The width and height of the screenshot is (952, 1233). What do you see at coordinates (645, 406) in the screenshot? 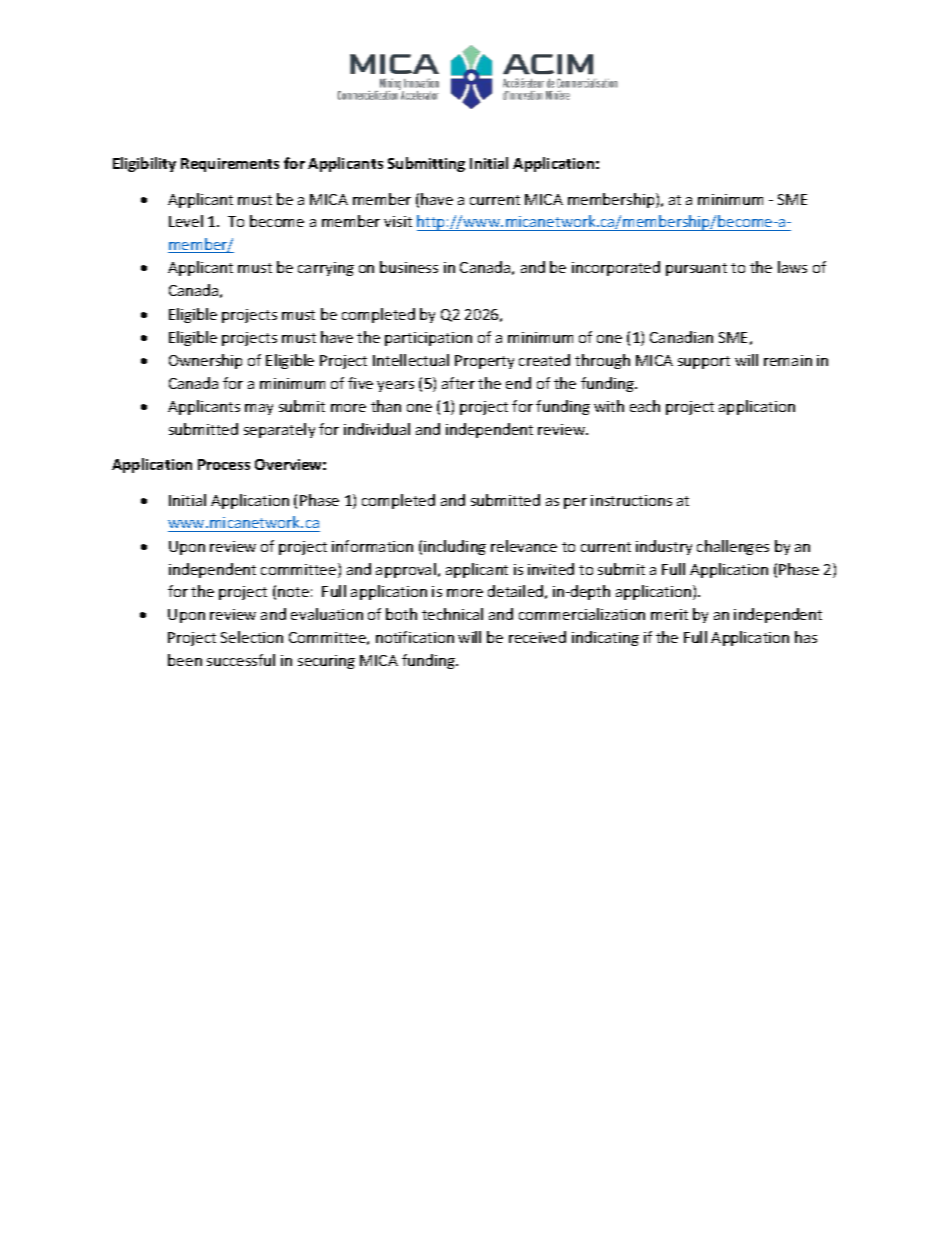
I see `each` at bounding box center [645, 406].
